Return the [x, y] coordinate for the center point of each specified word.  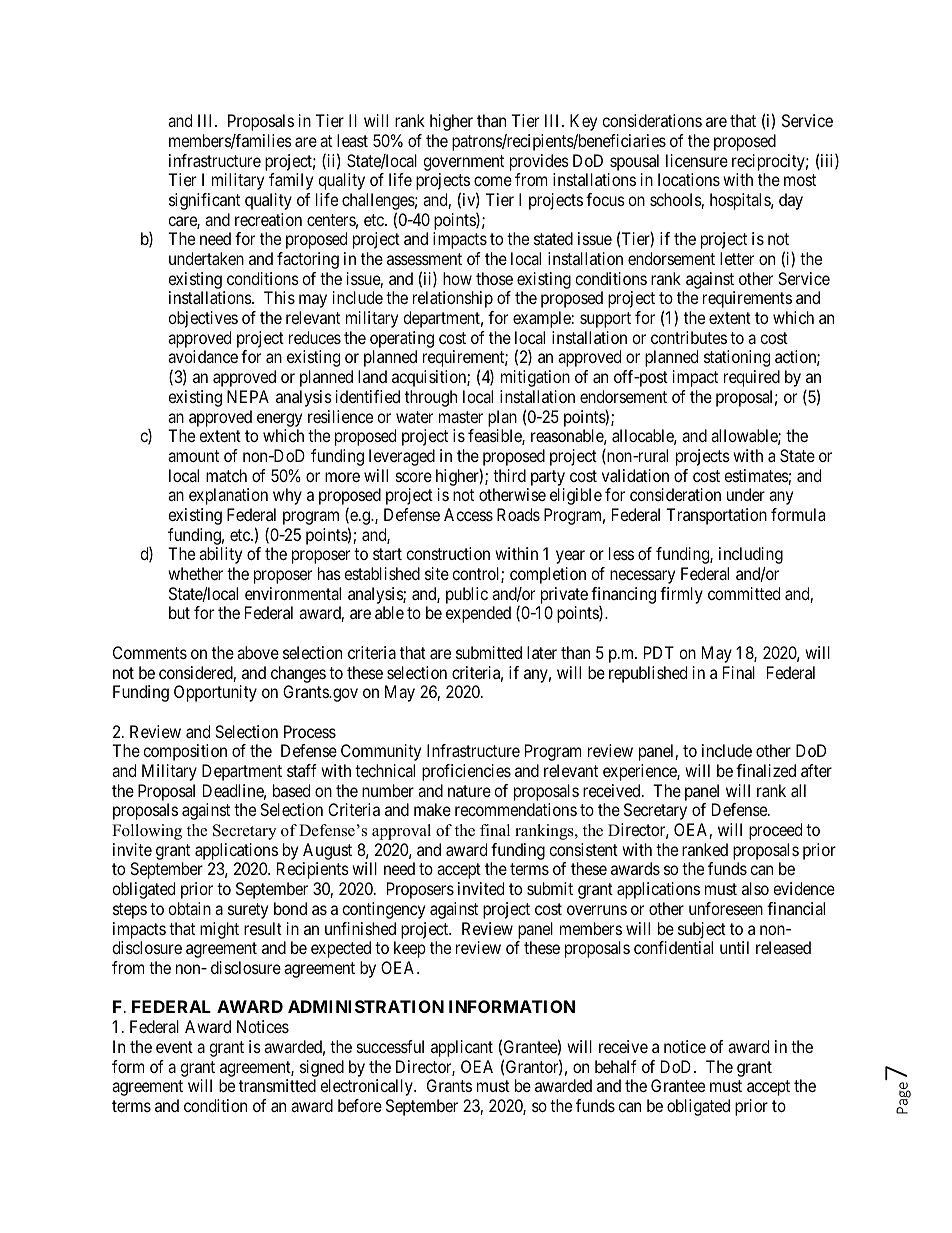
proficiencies [466, 772]
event [174, 1047]
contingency [383, 910]
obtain [189, 908]
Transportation [716, 516]
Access [468, 514]
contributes [689, 337]
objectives [203, 319]
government [463, 163]
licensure [697, 160]
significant [204, 201]
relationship [453, 299]
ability [220, 555]
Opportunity [215, 693]
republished [648, 674]
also [755, 888]
